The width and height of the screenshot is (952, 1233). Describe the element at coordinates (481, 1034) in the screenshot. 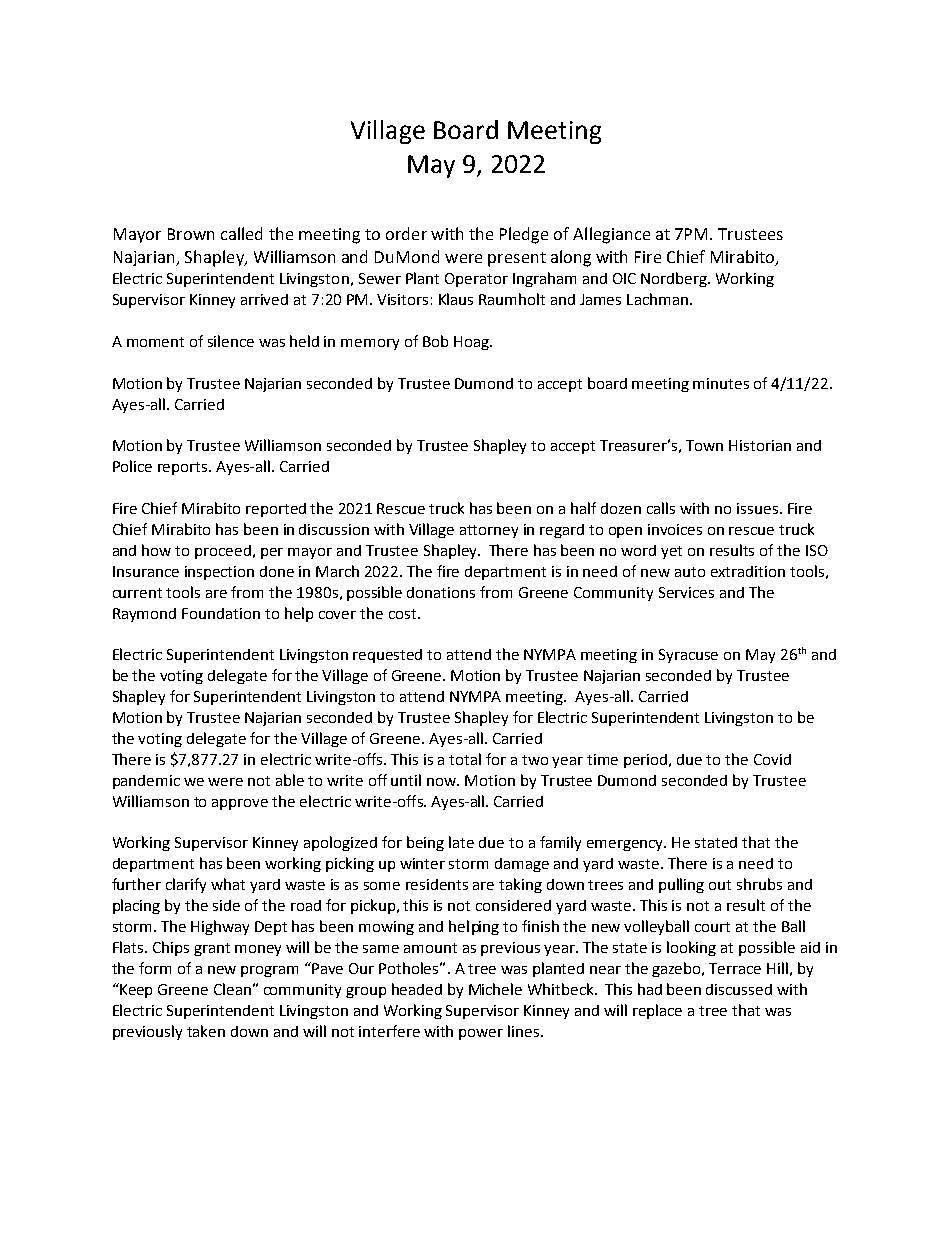

I see `power` at that location.
